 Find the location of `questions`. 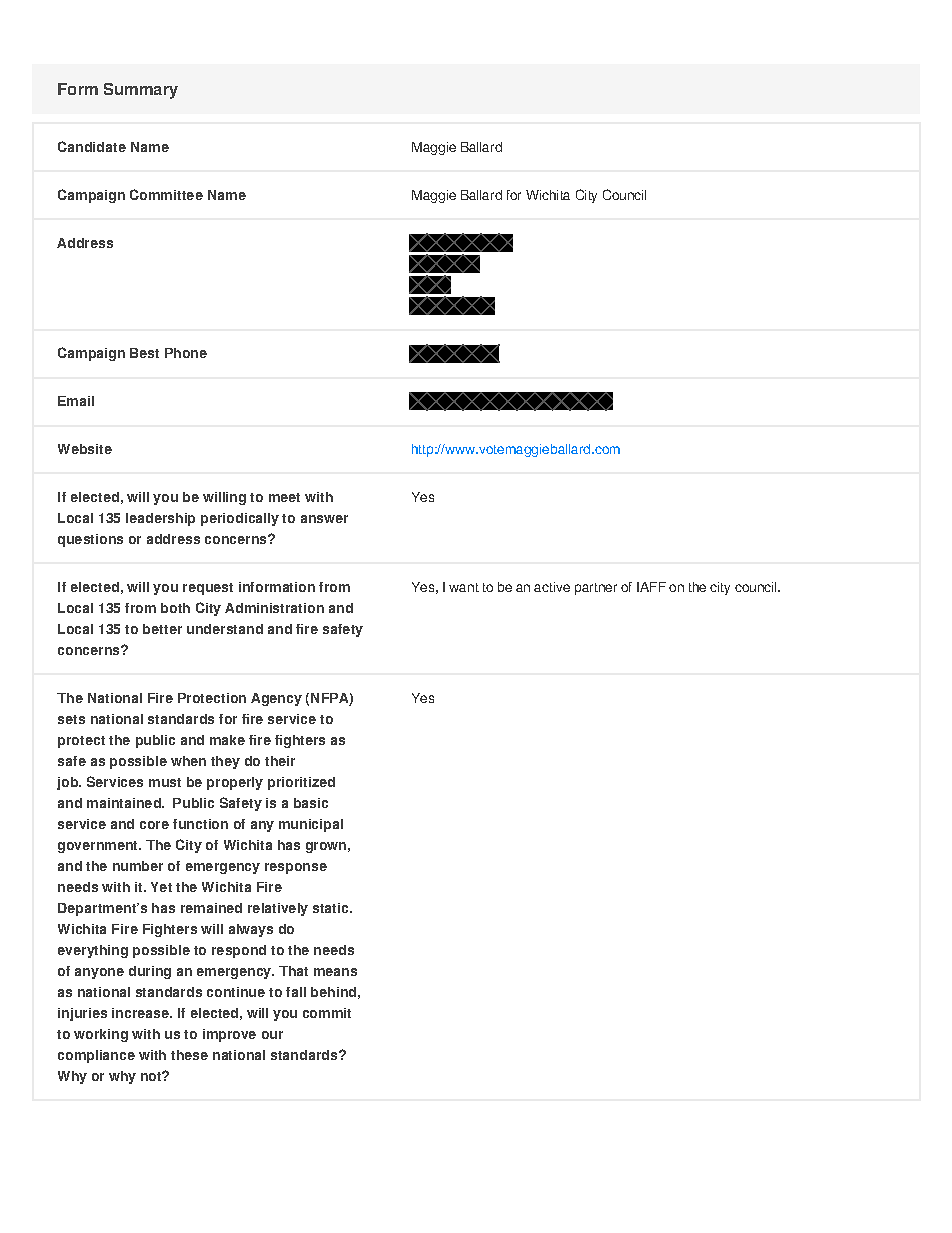

questions is located at coordinates (90, 540).
